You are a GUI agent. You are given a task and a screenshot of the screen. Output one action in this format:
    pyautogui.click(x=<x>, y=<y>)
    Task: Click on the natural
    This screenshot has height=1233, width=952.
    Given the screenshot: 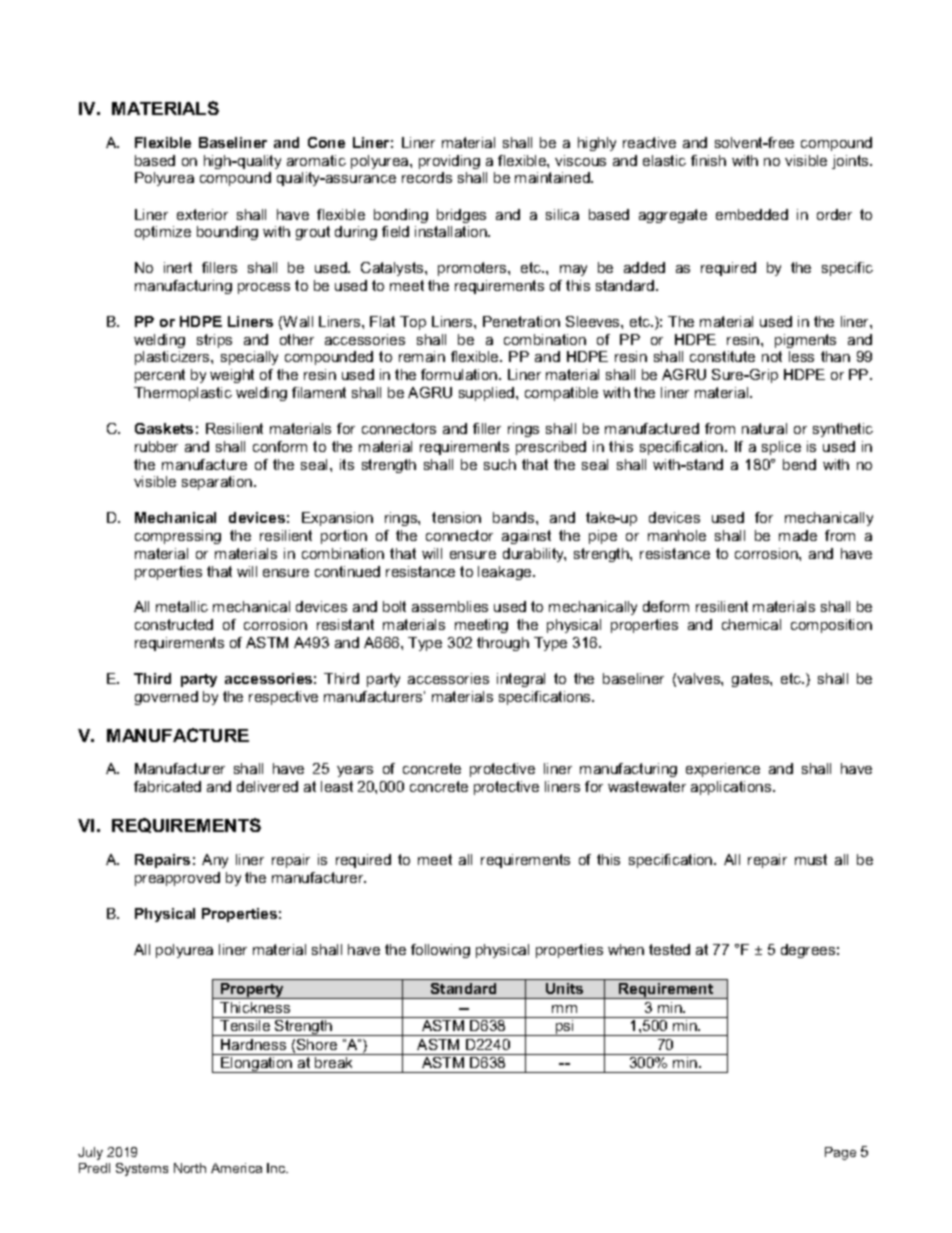 What is the action you would take?
    pyautogui.click(x=764, y=428)
